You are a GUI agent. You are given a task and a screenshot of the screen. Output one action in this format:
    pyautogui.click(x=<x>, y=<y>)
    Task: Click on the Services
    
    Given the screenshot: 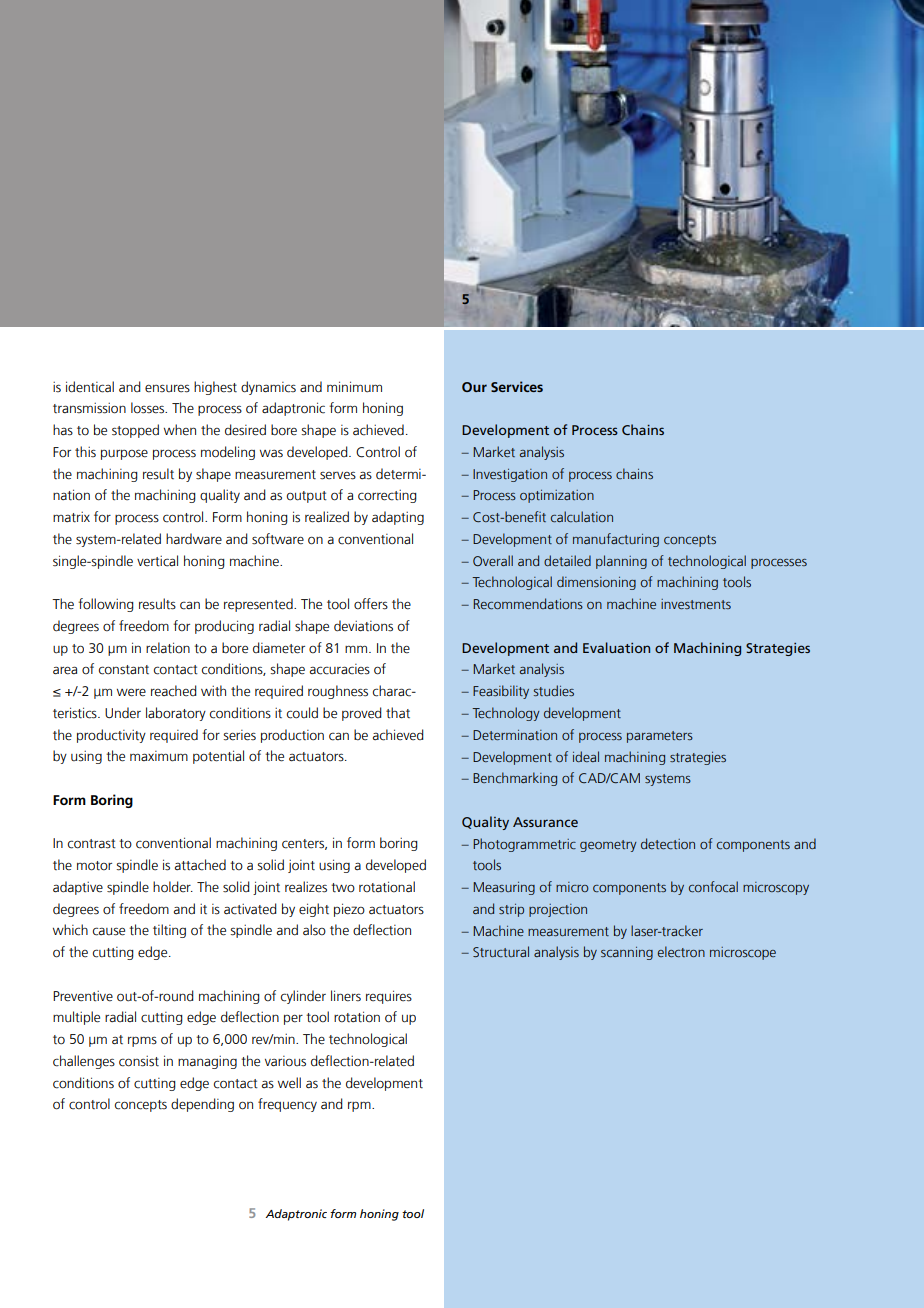 What is the action you would take?
    pyautogui.click(x=517, y=386)
